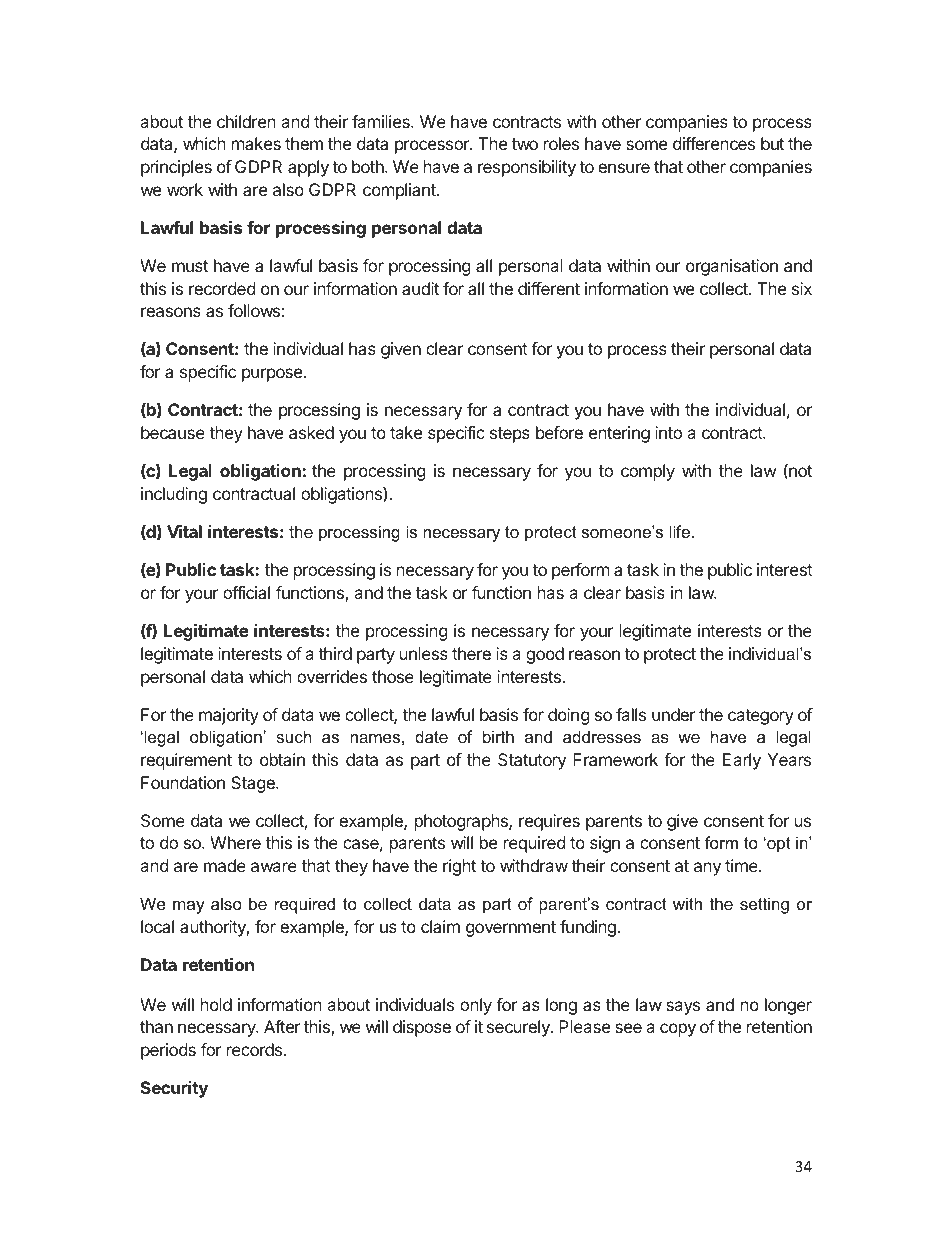 The width and height of the screenshot is (952, 1233). I want to click on Early, so click(742, 761).
